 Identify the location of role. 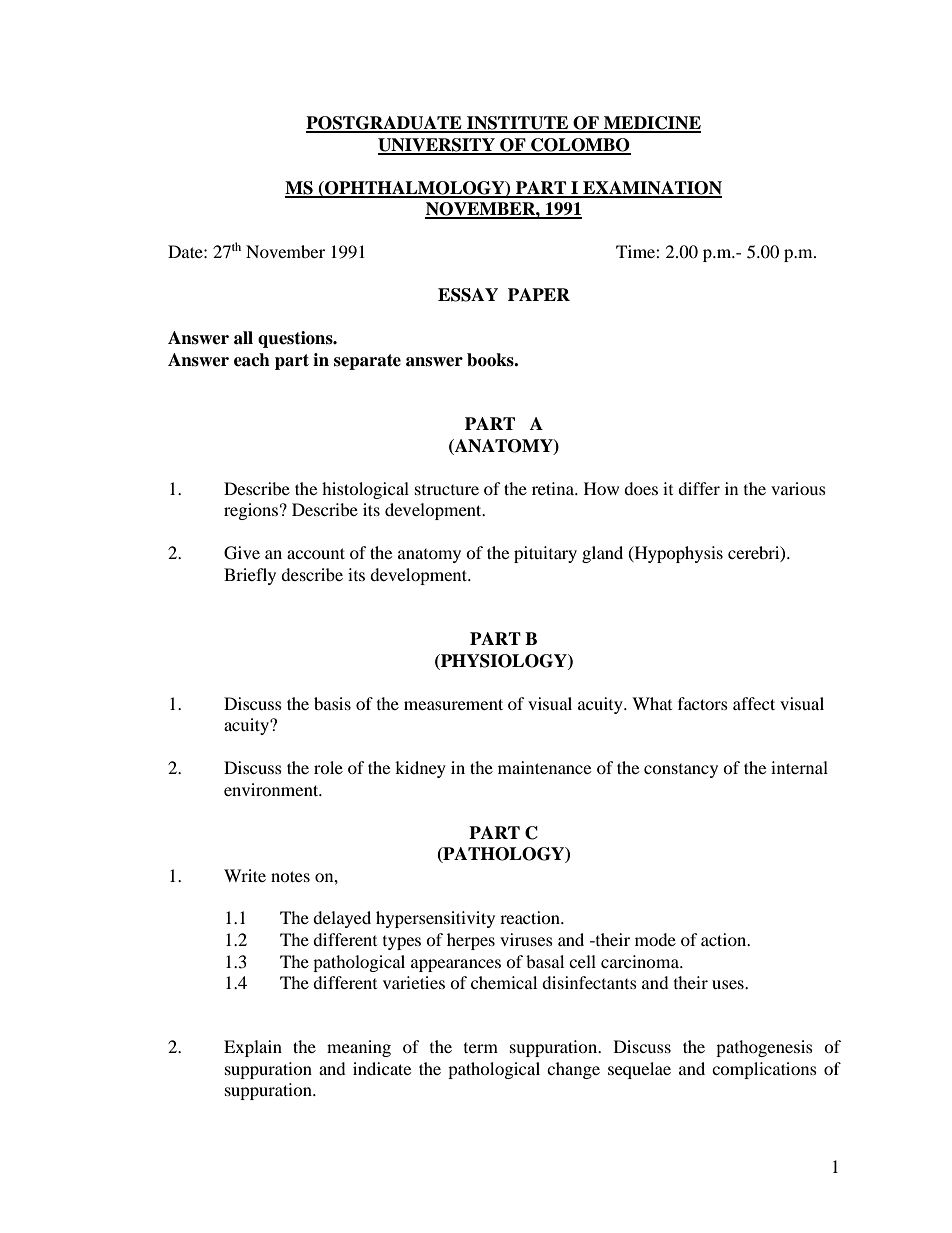
(328, 767).
